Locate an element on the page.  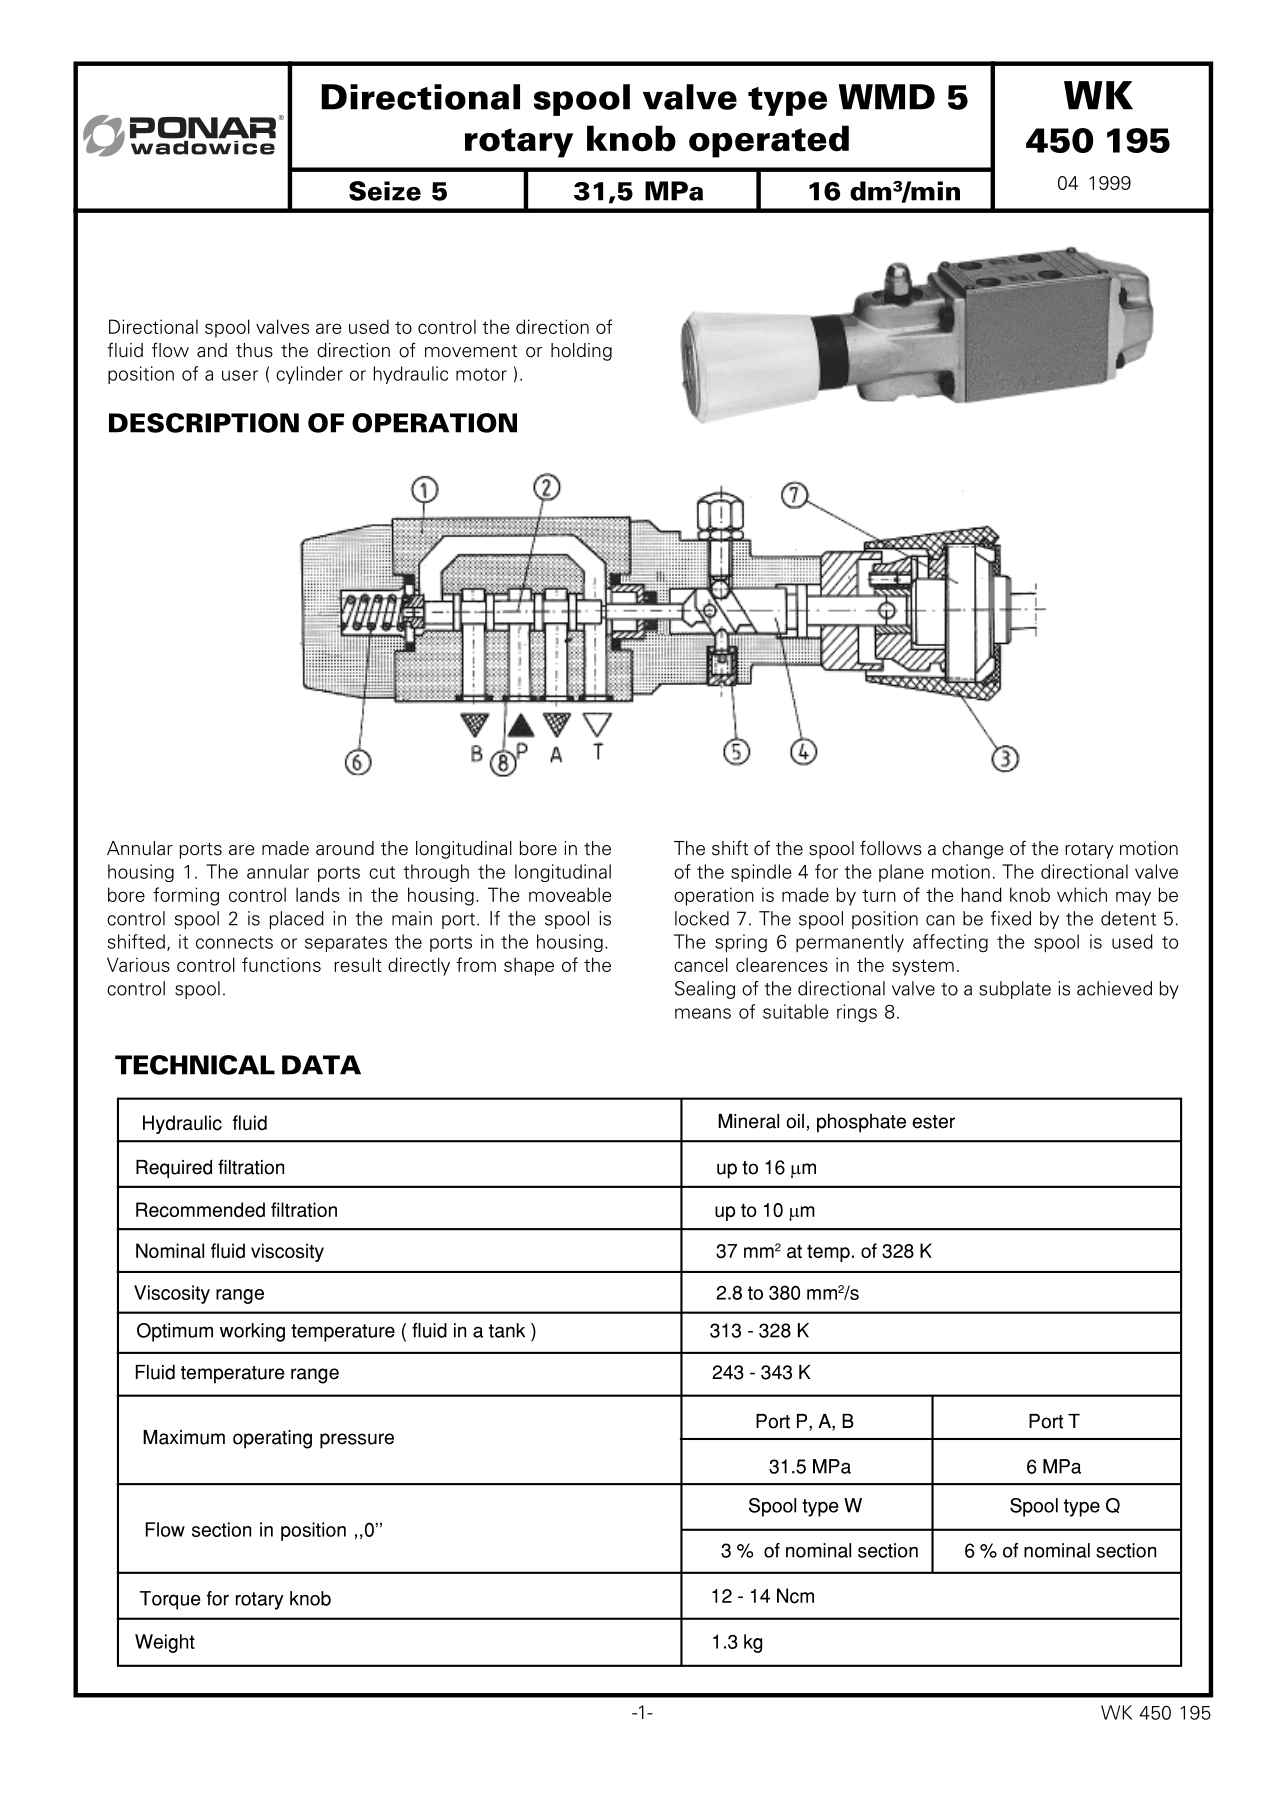
operated is located at coordinates (769, 141).
